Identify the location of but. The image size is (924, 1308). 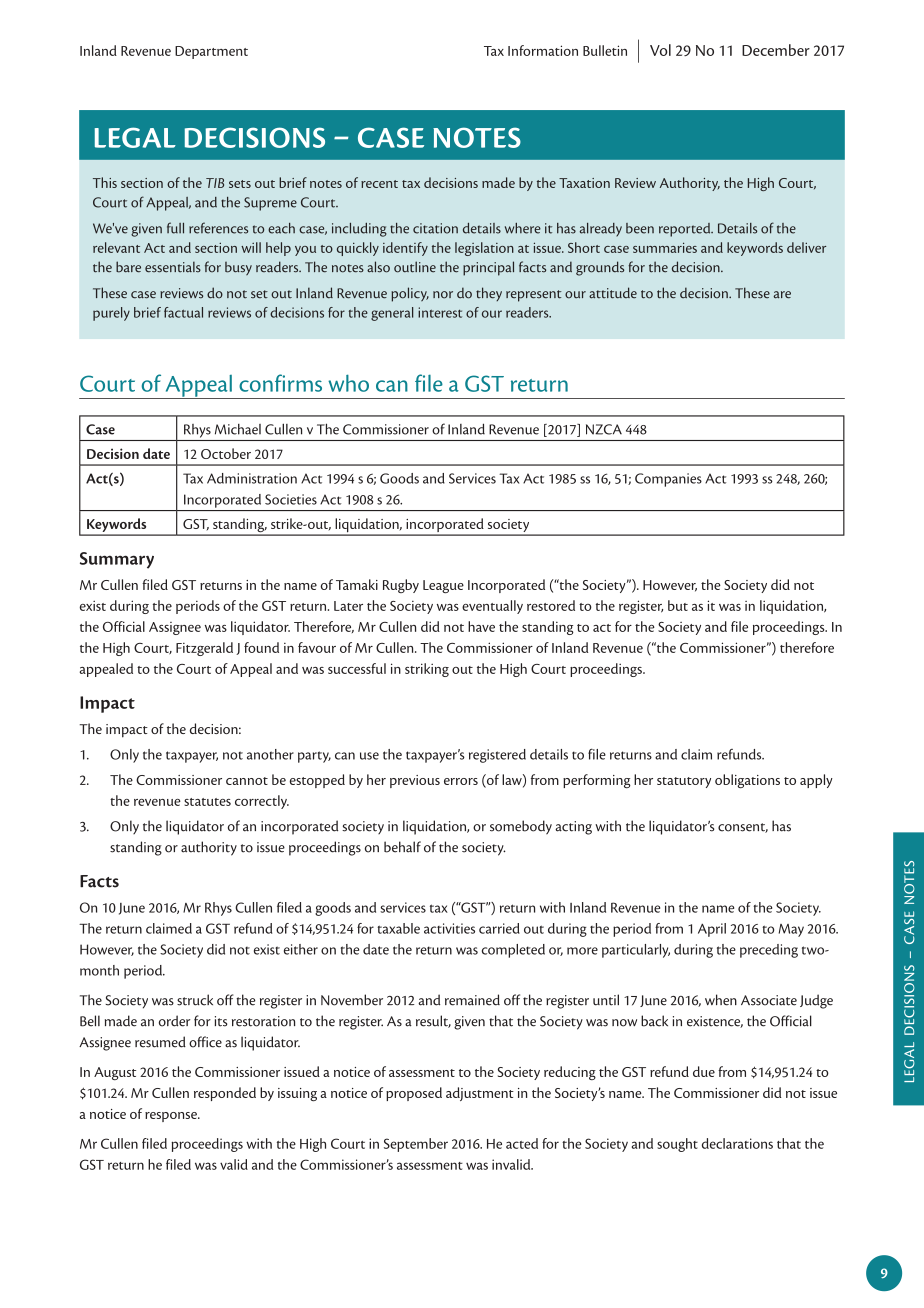
(678, 605).
